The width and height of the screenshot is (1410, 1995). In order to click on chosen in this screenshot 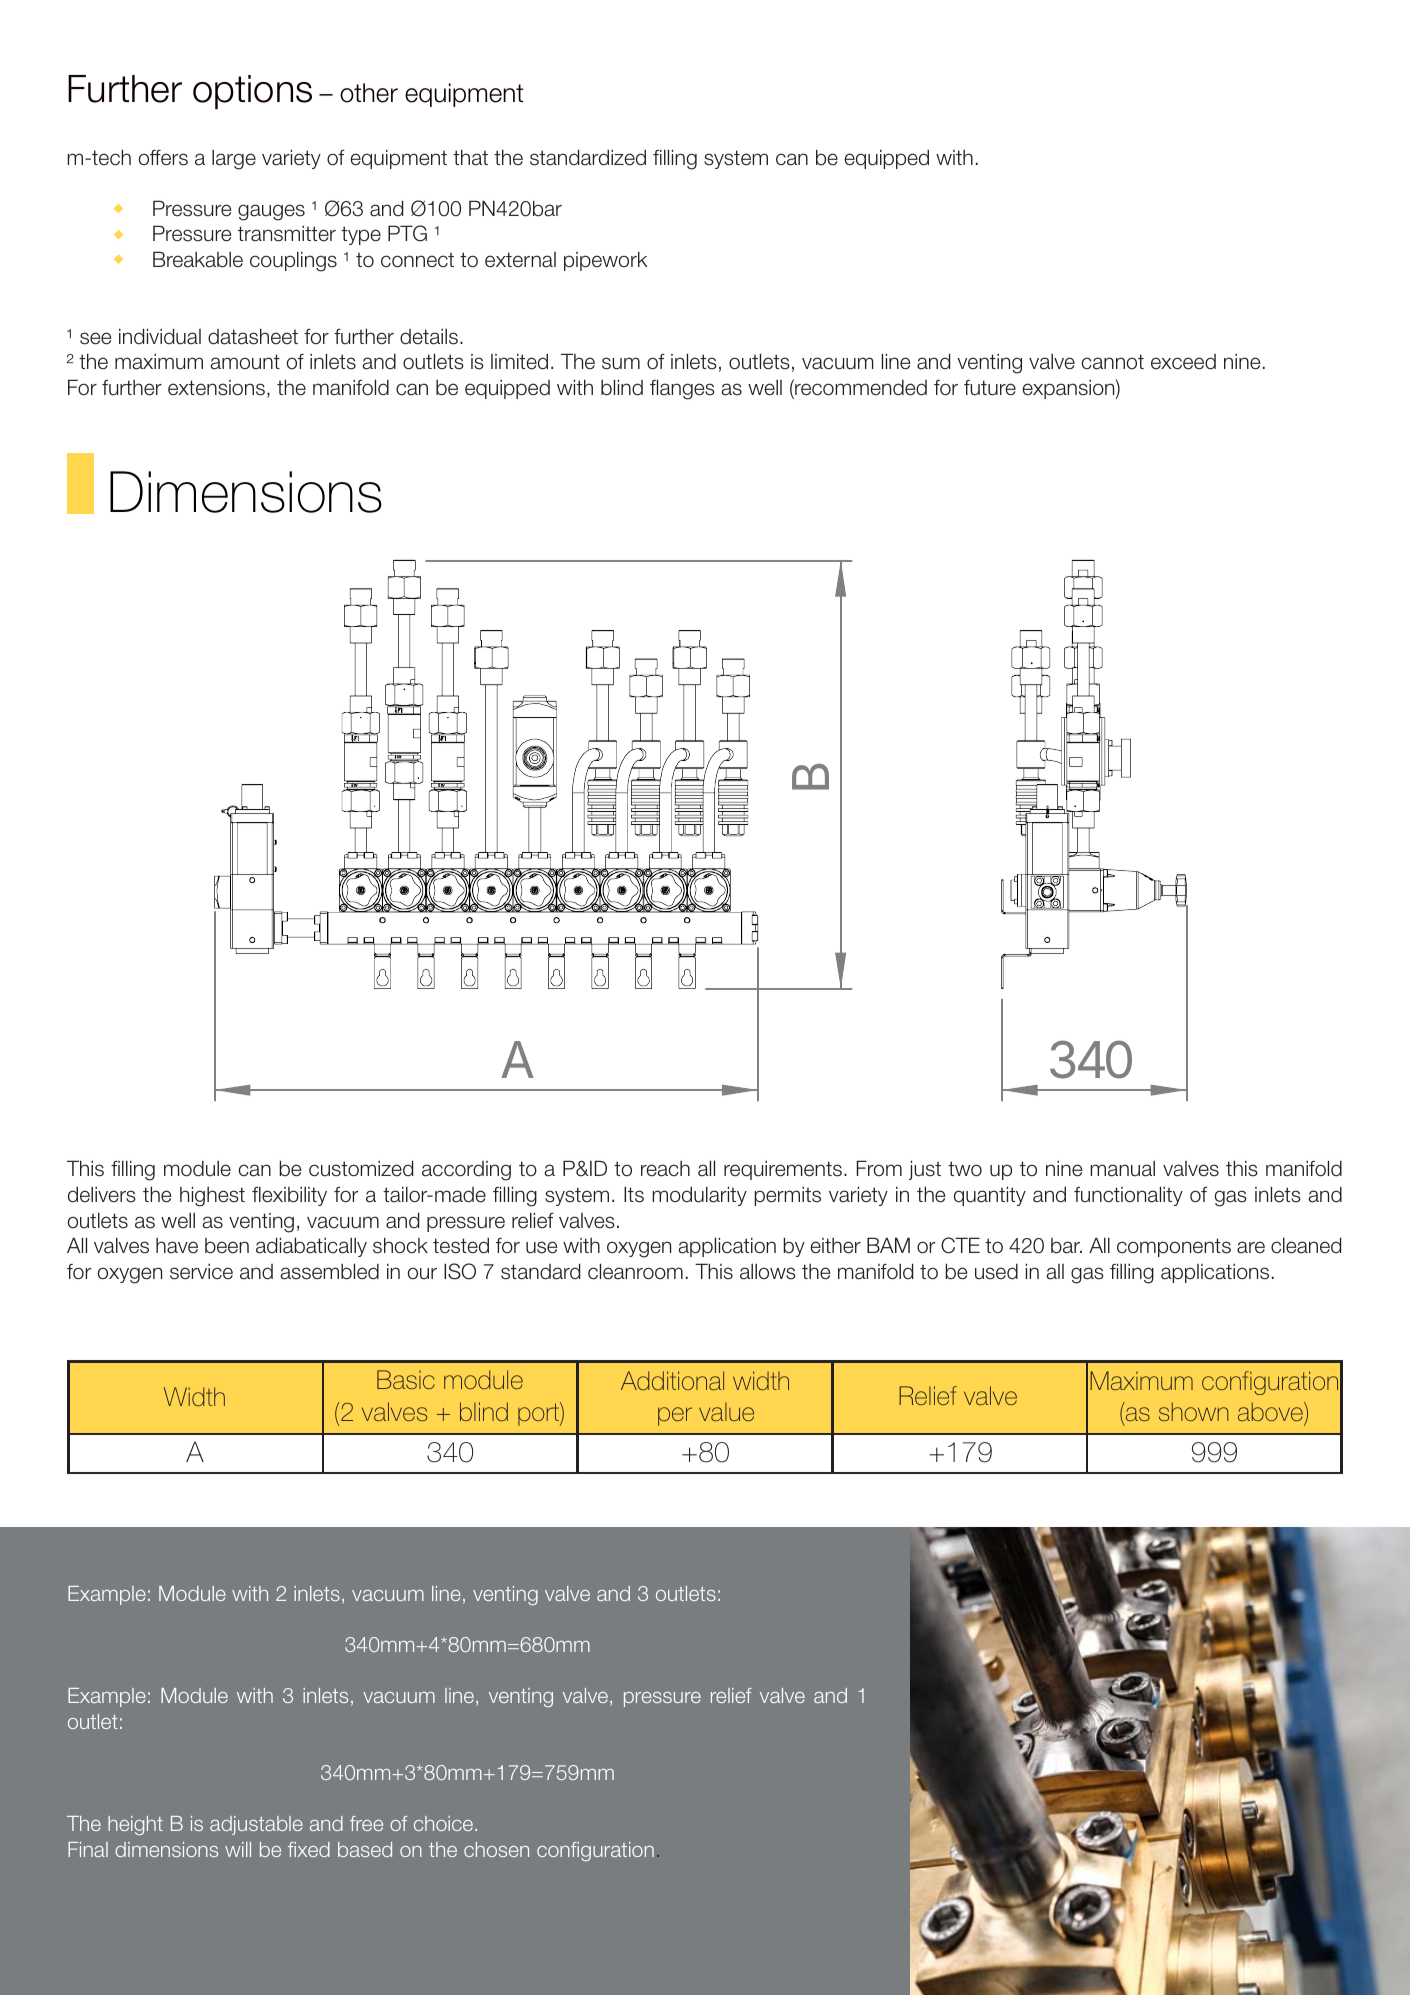, I will do `click(496, 1849)`.
